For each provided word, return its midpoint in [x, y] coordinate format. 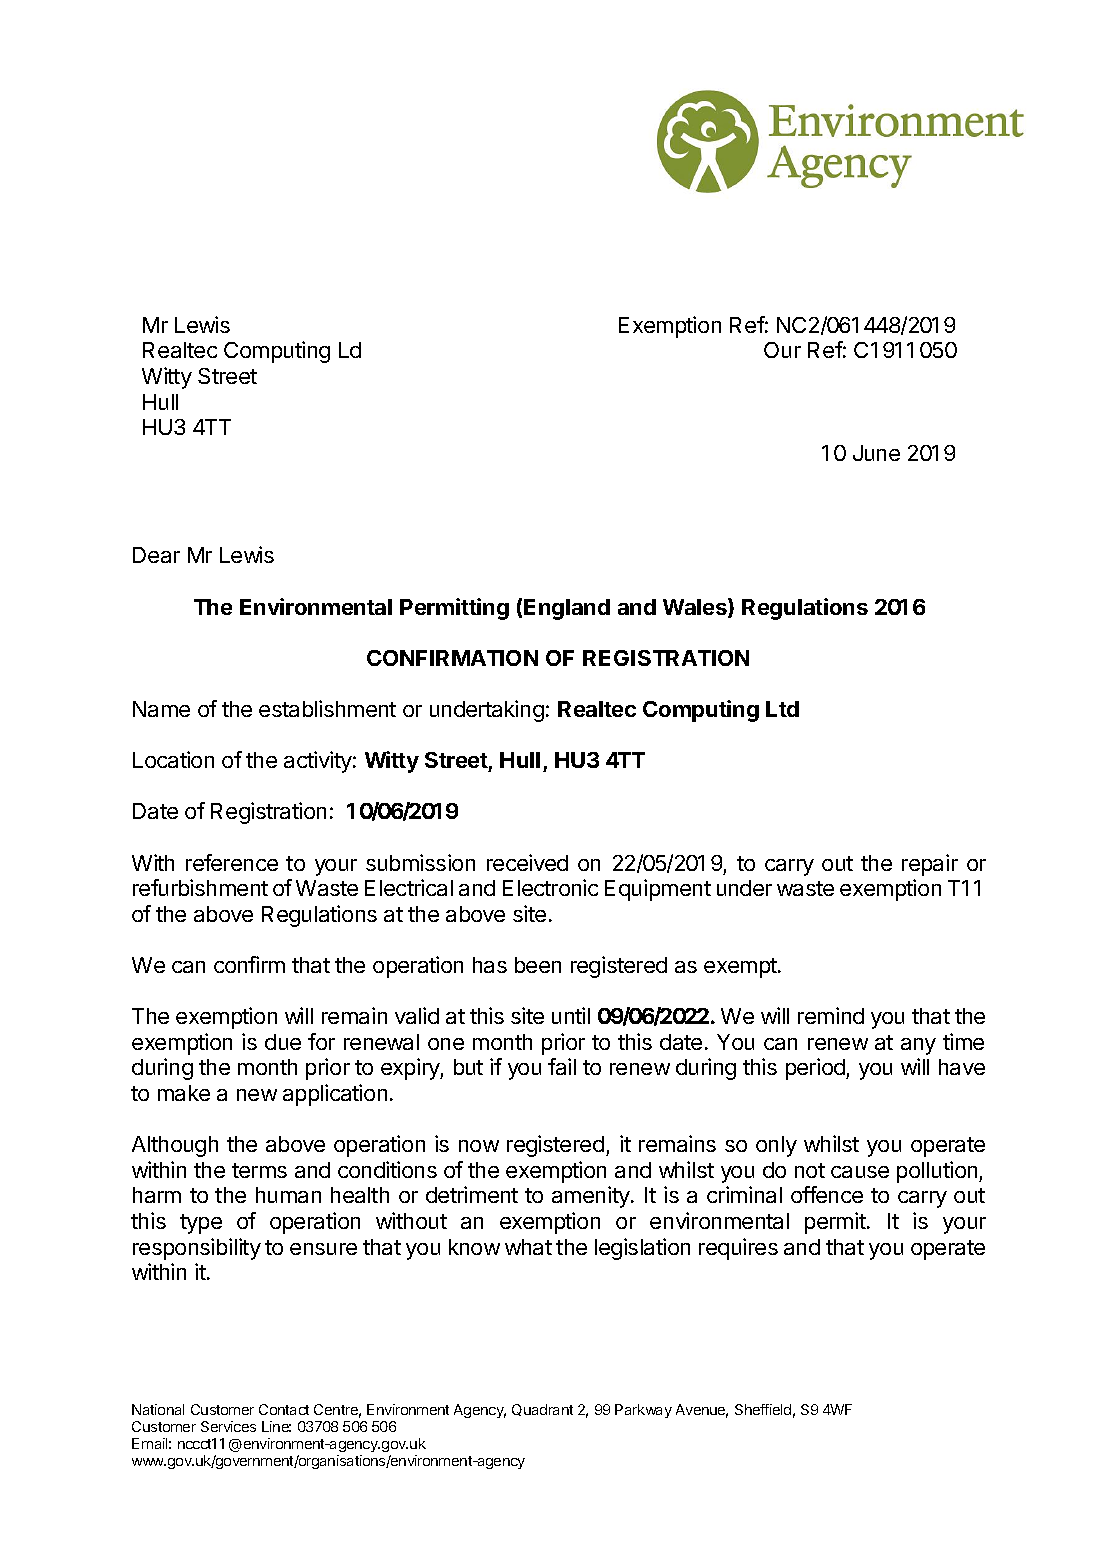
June [876, 453]
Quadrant [542, 1410]
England [567, 609]
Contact [284, 1409]
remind [831, 1015]
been [538, 965]
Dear [156, 555]
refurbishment [200, 887]
